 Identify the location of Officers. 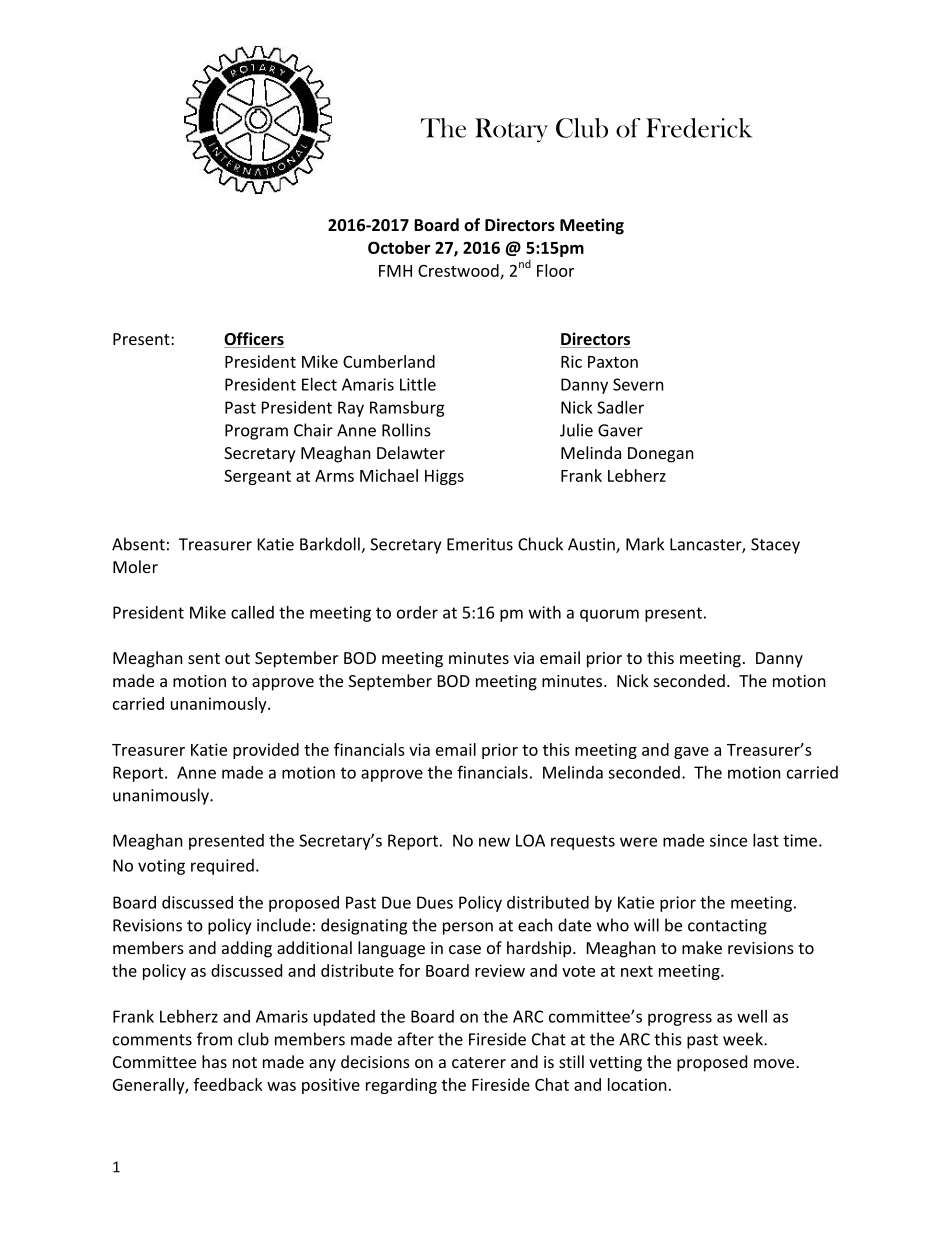
(254, 340).
